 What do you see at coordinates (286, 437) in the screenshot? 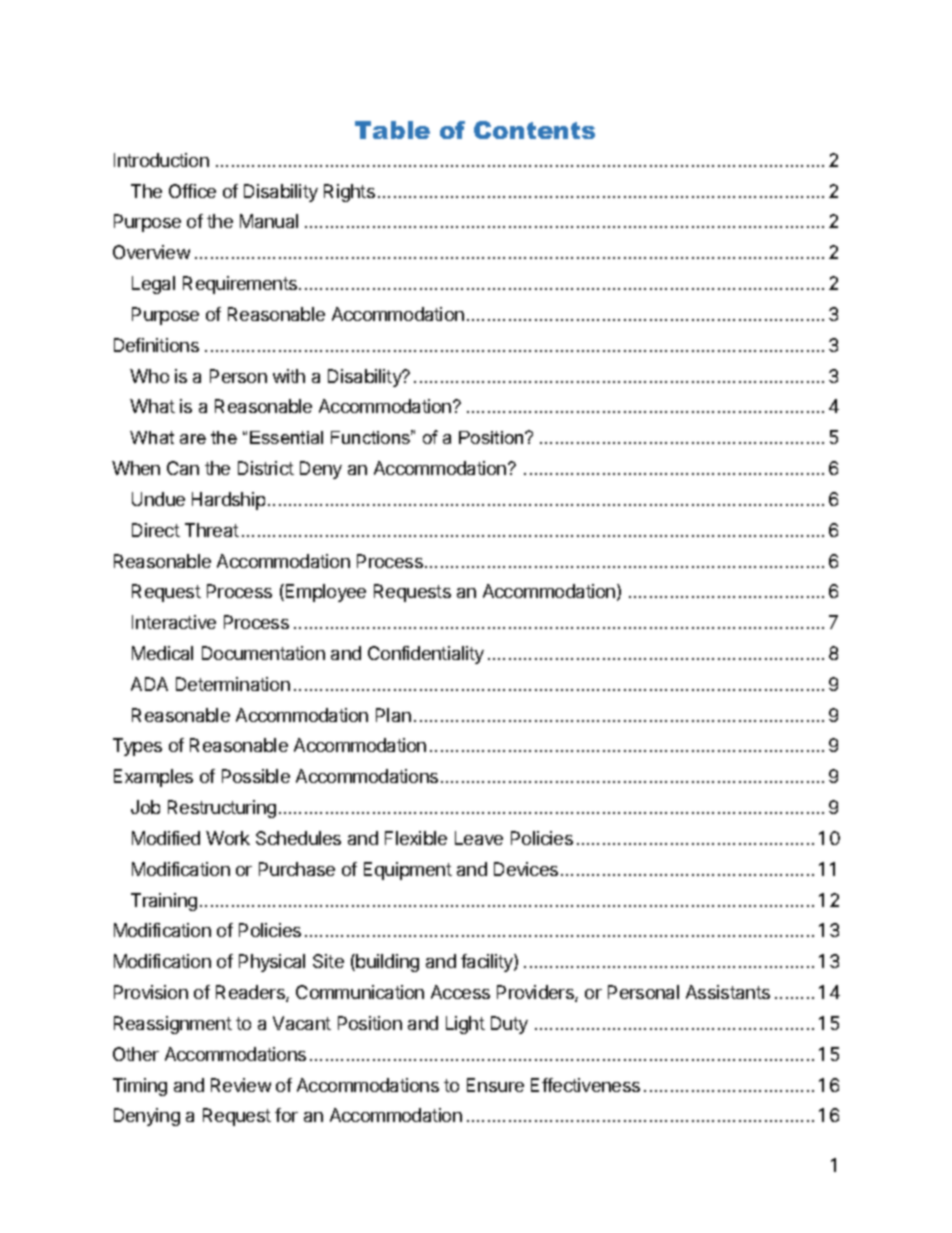
I see `Essential` at bounding box center [286, 437].
